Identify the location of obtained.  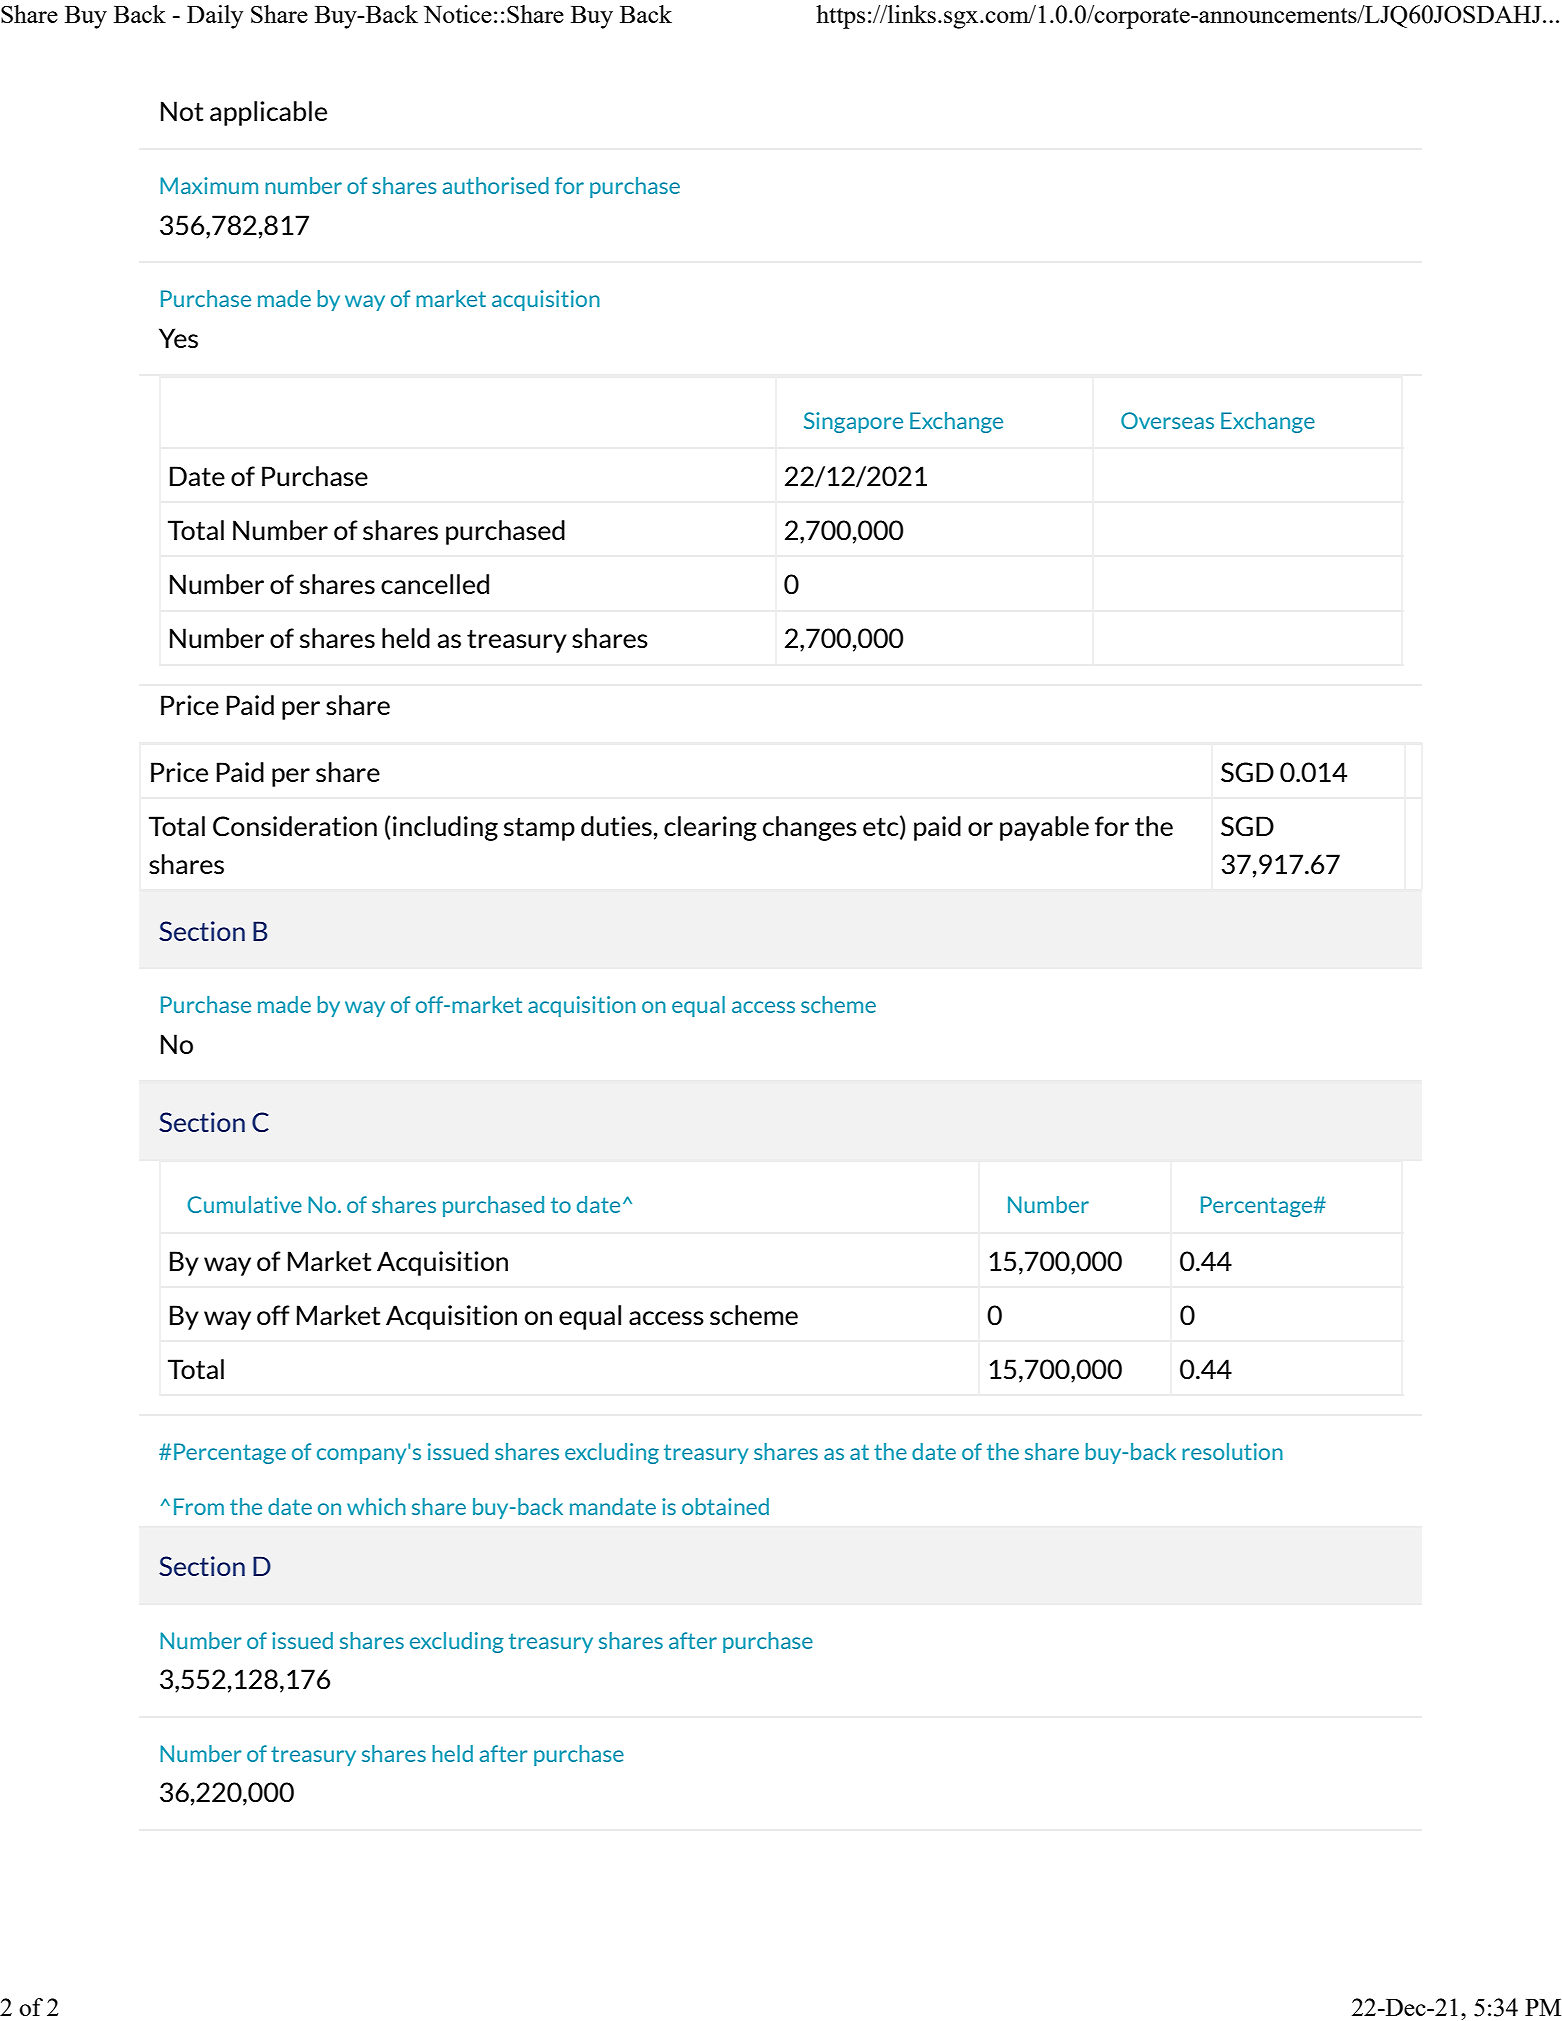
(725, 1506).
